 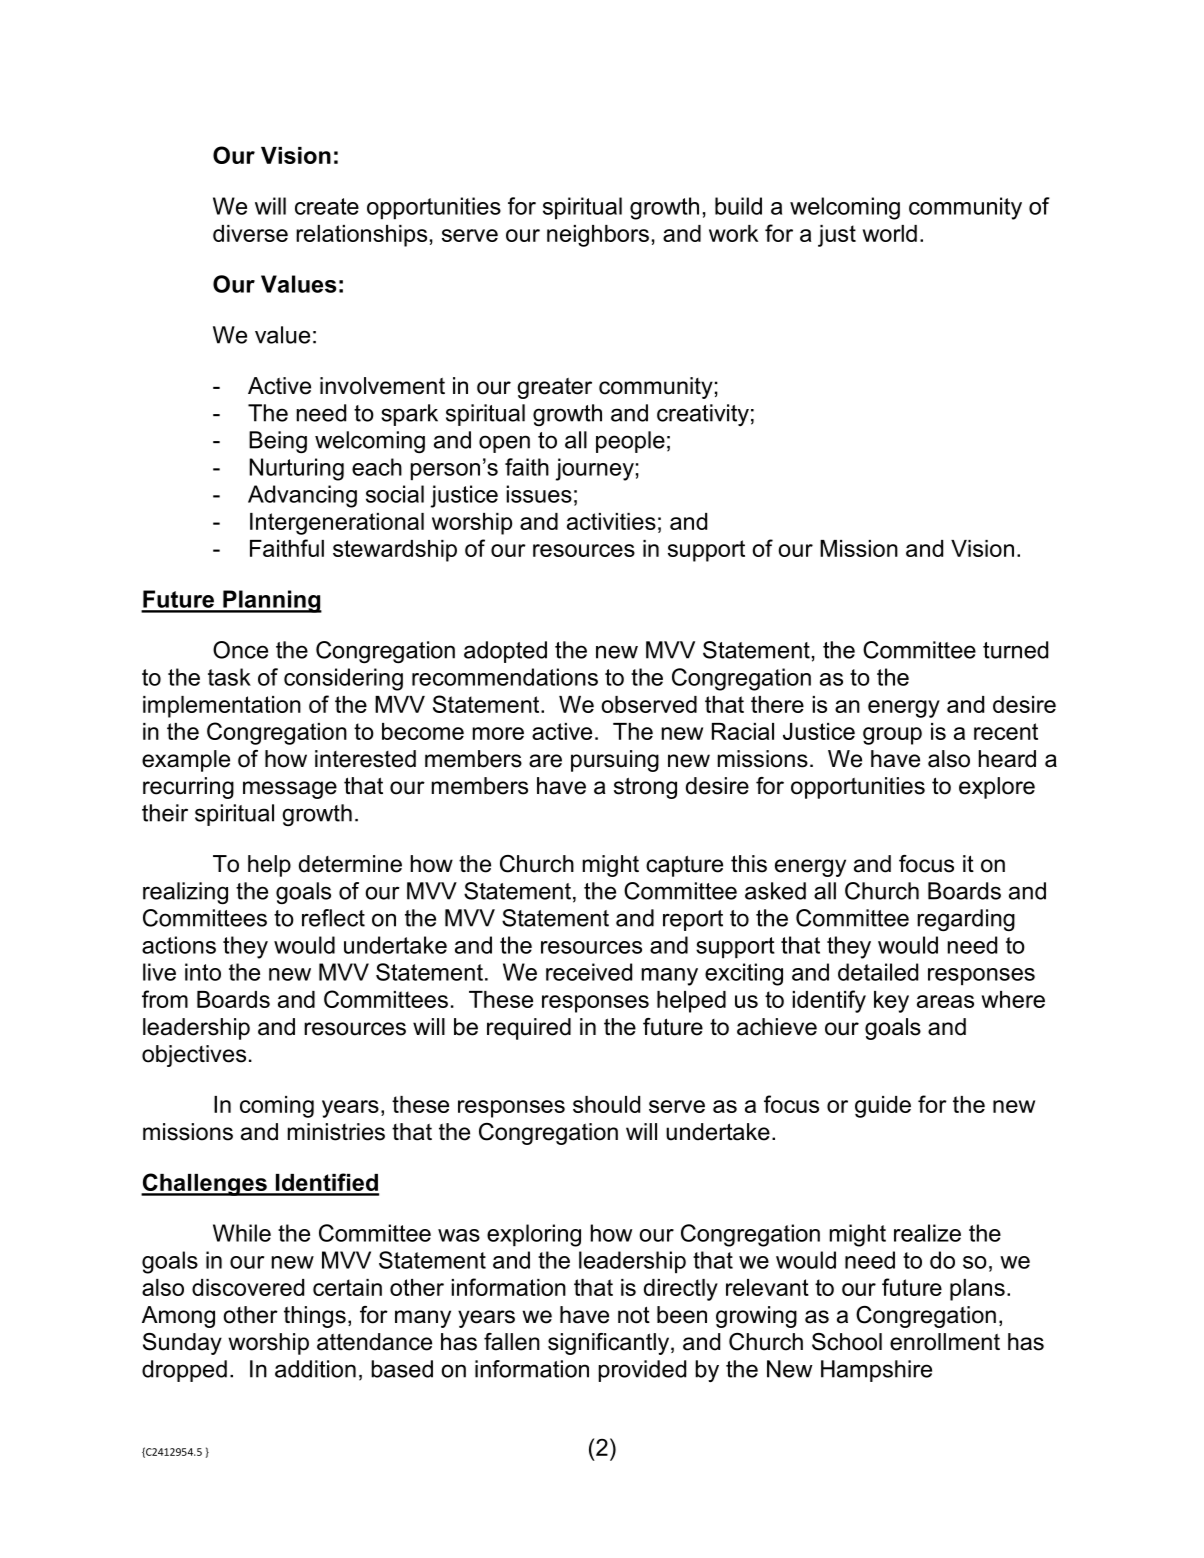 I want to click on ministries, so click(x=336, y=1132).
